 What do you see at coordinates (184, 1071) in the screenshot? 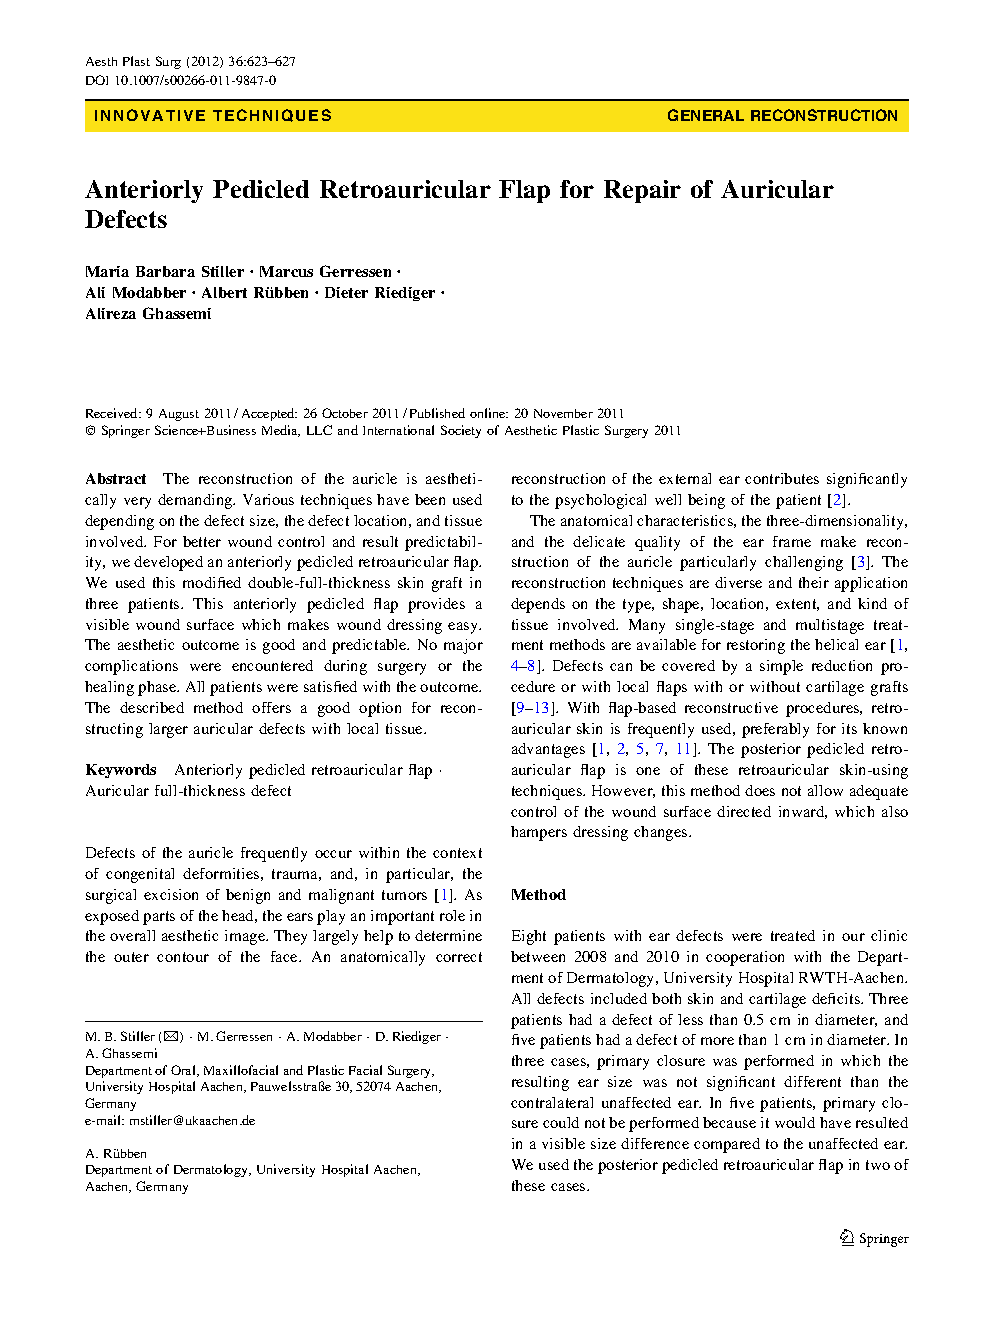
I see `Oral` at bounding box center [184, 1071].
